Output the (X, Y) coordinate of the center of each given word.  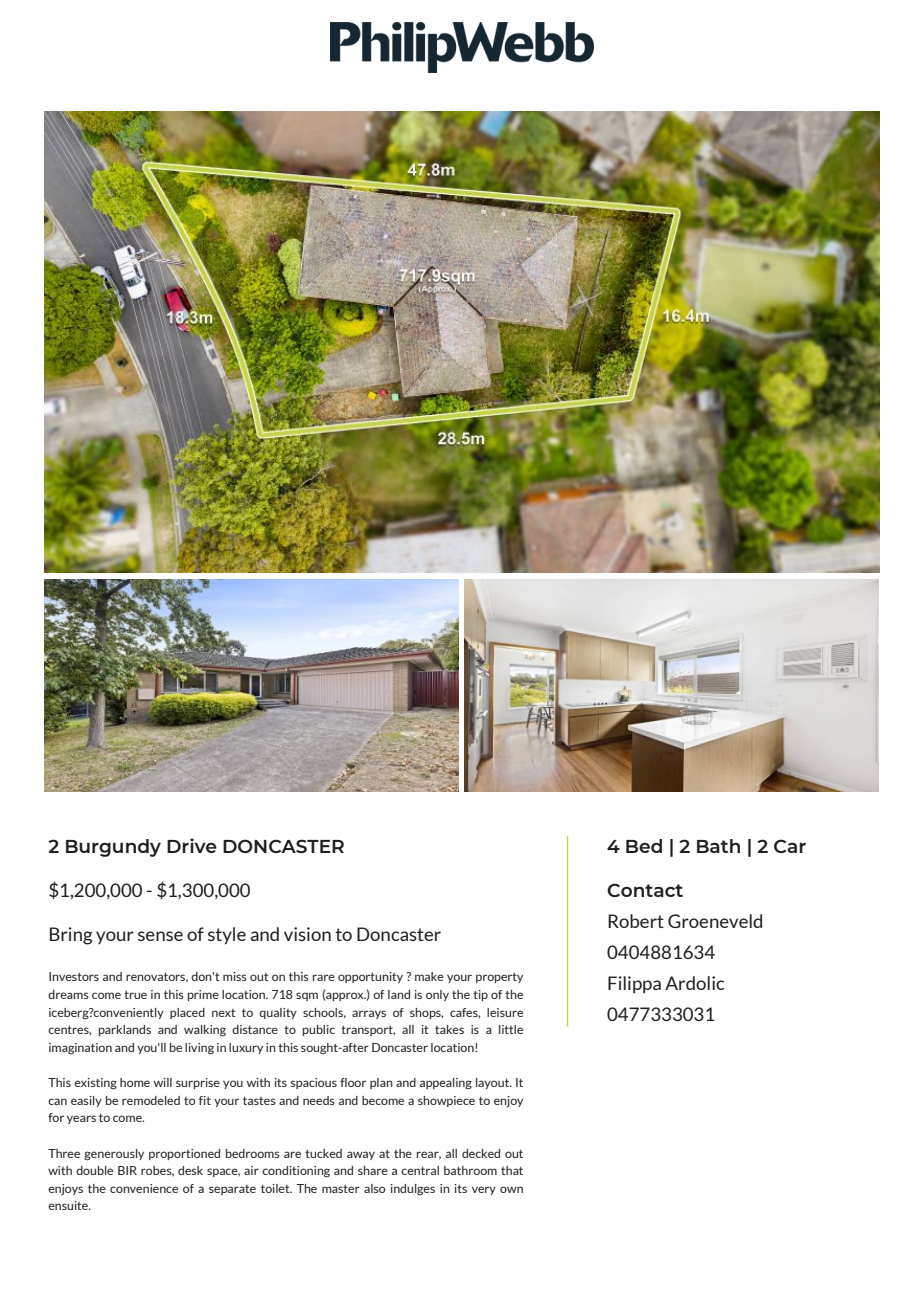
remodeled (151, 1100)
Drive (192, 845)
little (511, 1029)
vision (307, 934)
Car (790, 846)
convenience (144, 1188)
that (512, 1170)
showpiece (446, 1101)
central (420, 1170)
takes (449, 1029)
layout (494, 1083)
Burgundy (113, 848)
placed (187, 1013)
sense (160, 936)
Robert (636, 921)
